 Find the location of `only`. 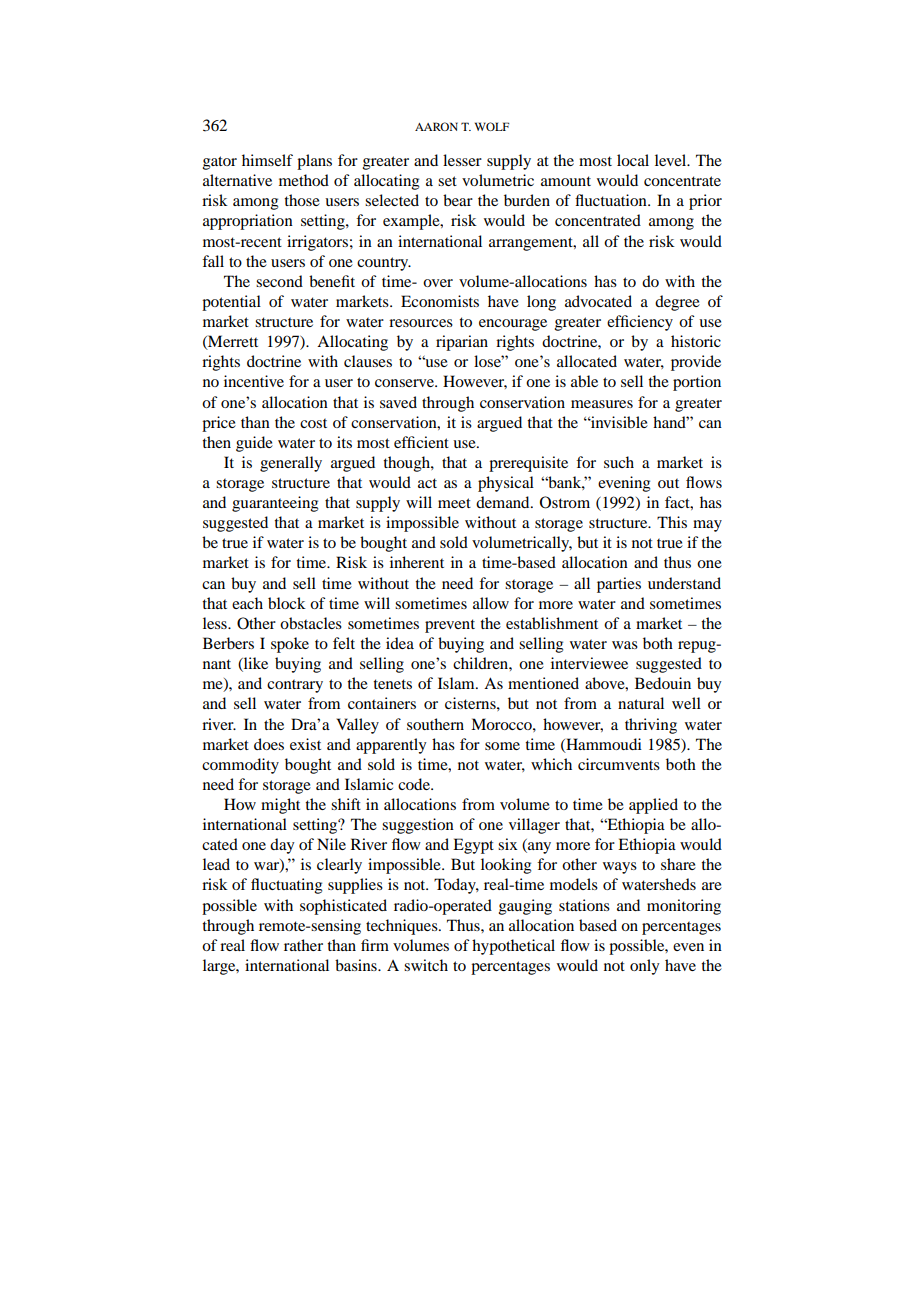

only is located at coordinates (644, 967).
